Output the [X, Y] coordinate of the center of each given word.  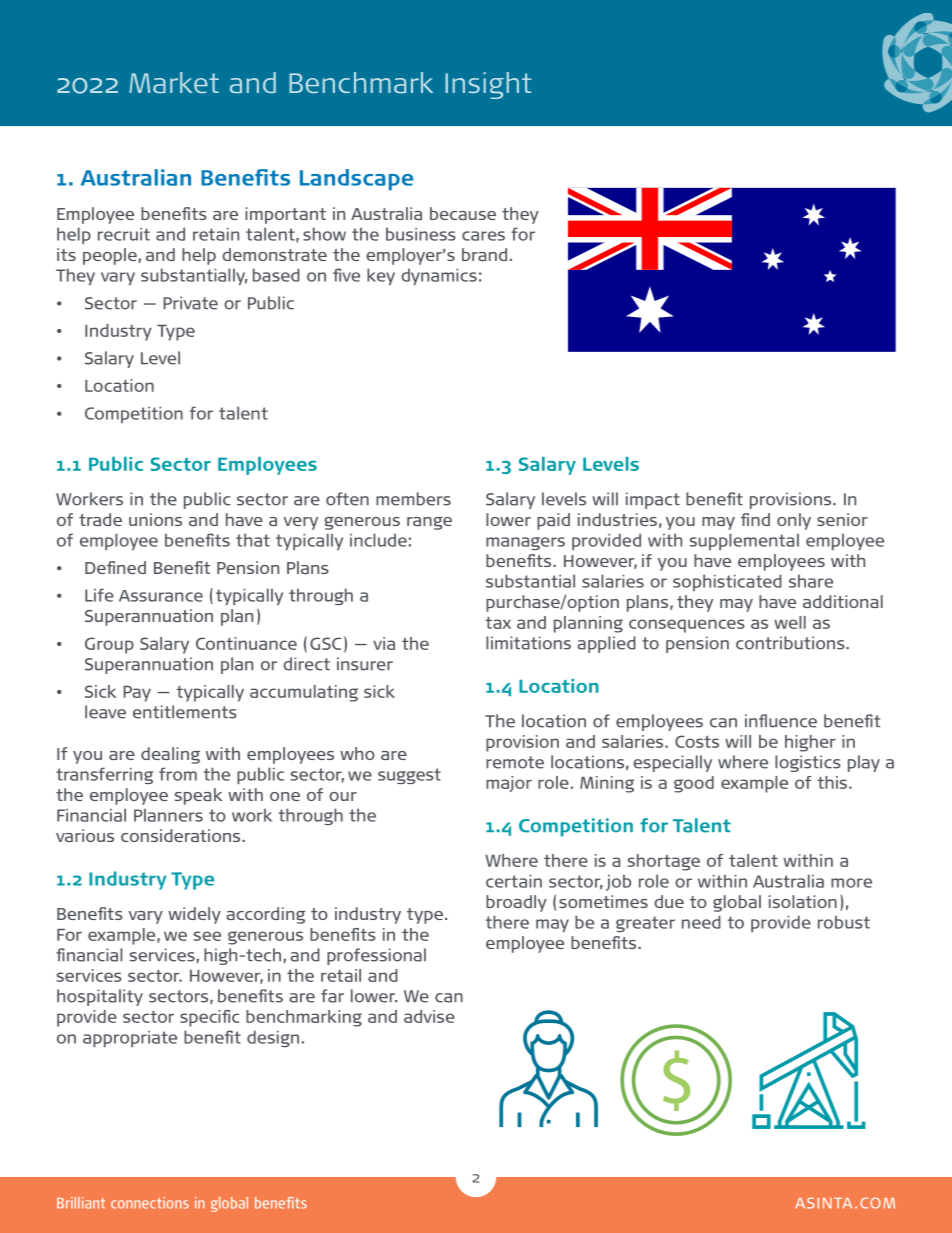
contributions [791, 643]
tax [498, 623]
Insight [488, 85]
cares [483, 236]
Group [109, 645]
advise [429, 1016]
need [701, 922]
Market [174, 82]
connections [150, 1203]
